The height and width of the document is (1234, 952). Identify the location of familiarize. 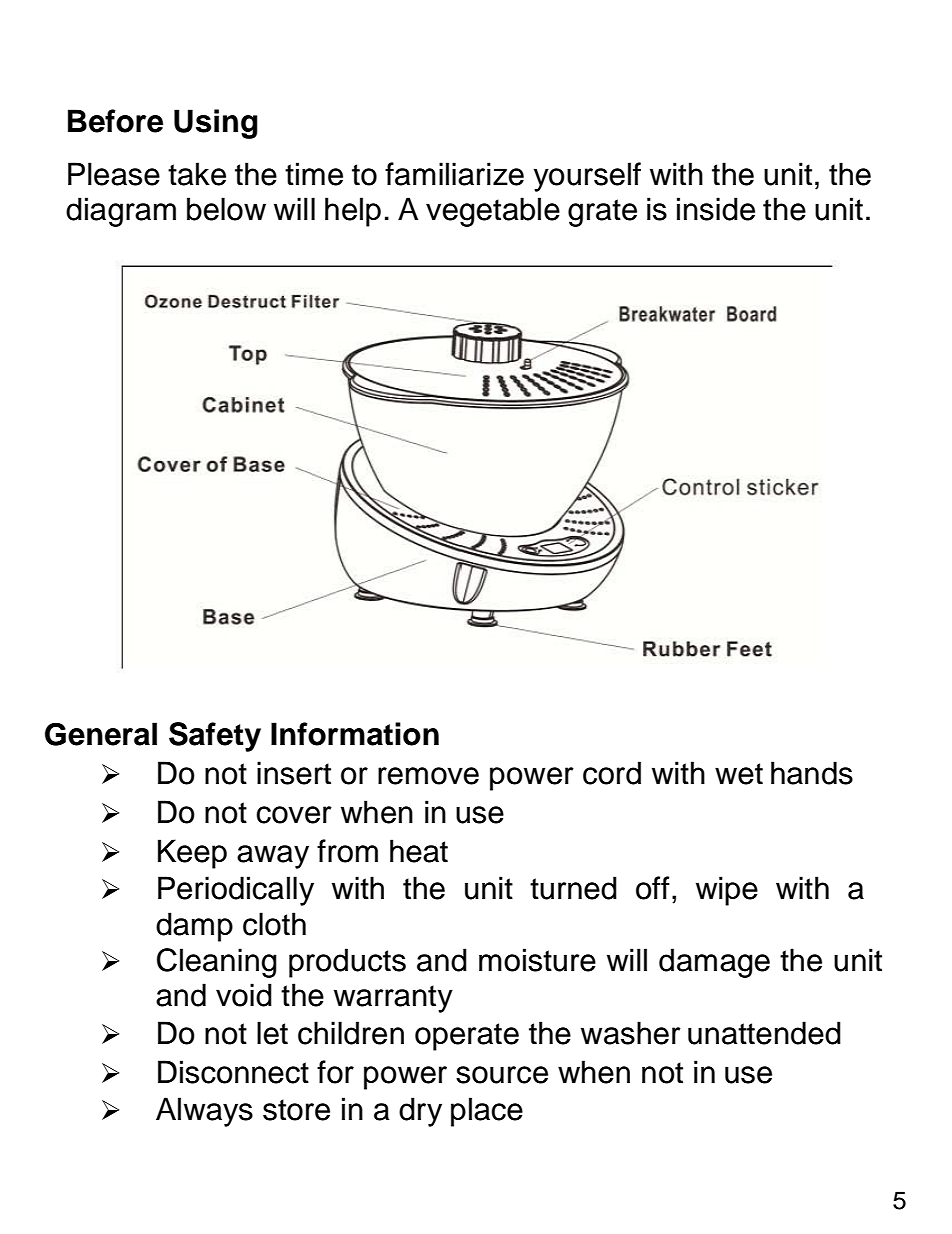
(454, 174).
